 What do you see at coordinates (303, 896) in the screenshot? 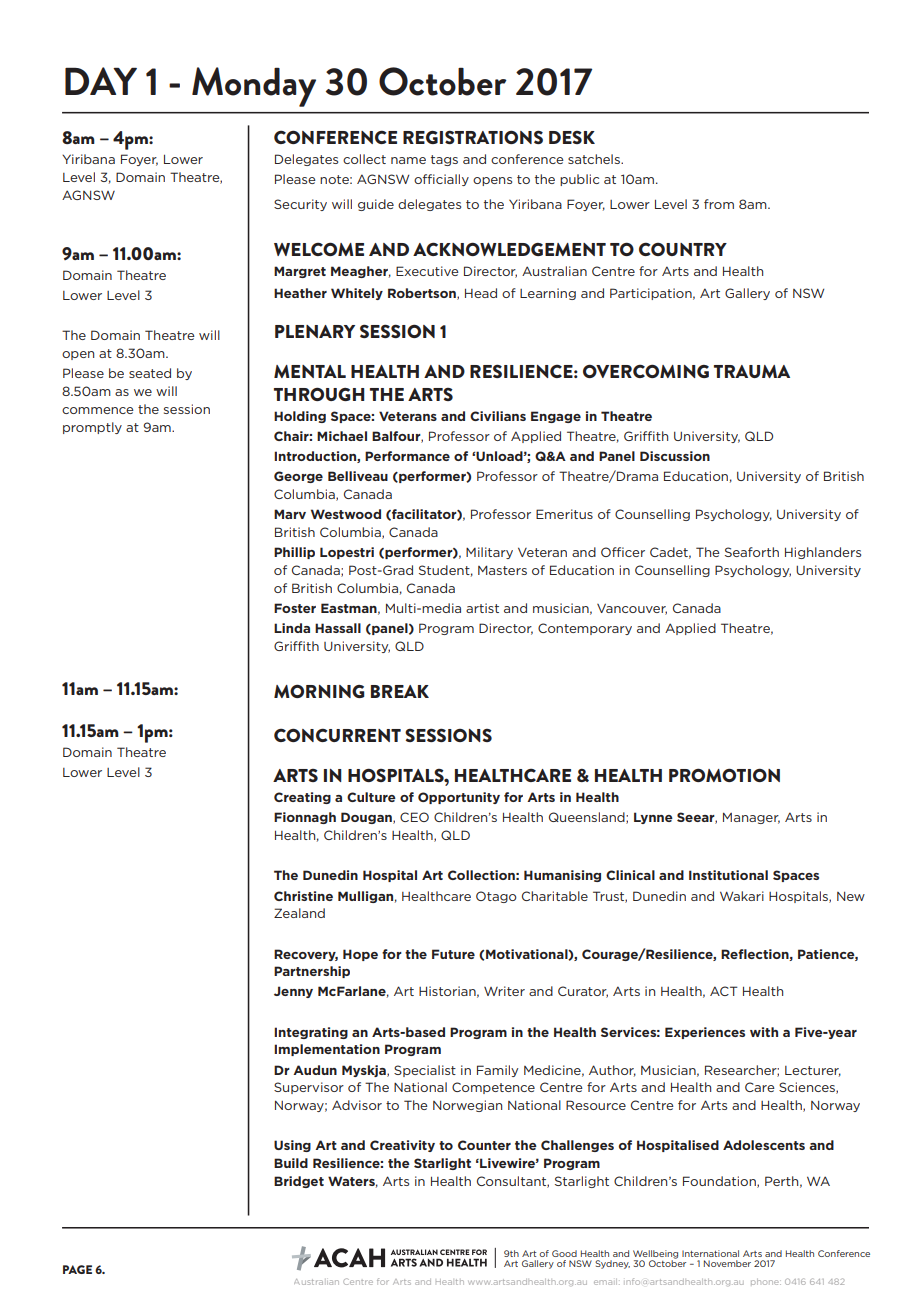
I see `Christine` at bounding box center [303, 896].
